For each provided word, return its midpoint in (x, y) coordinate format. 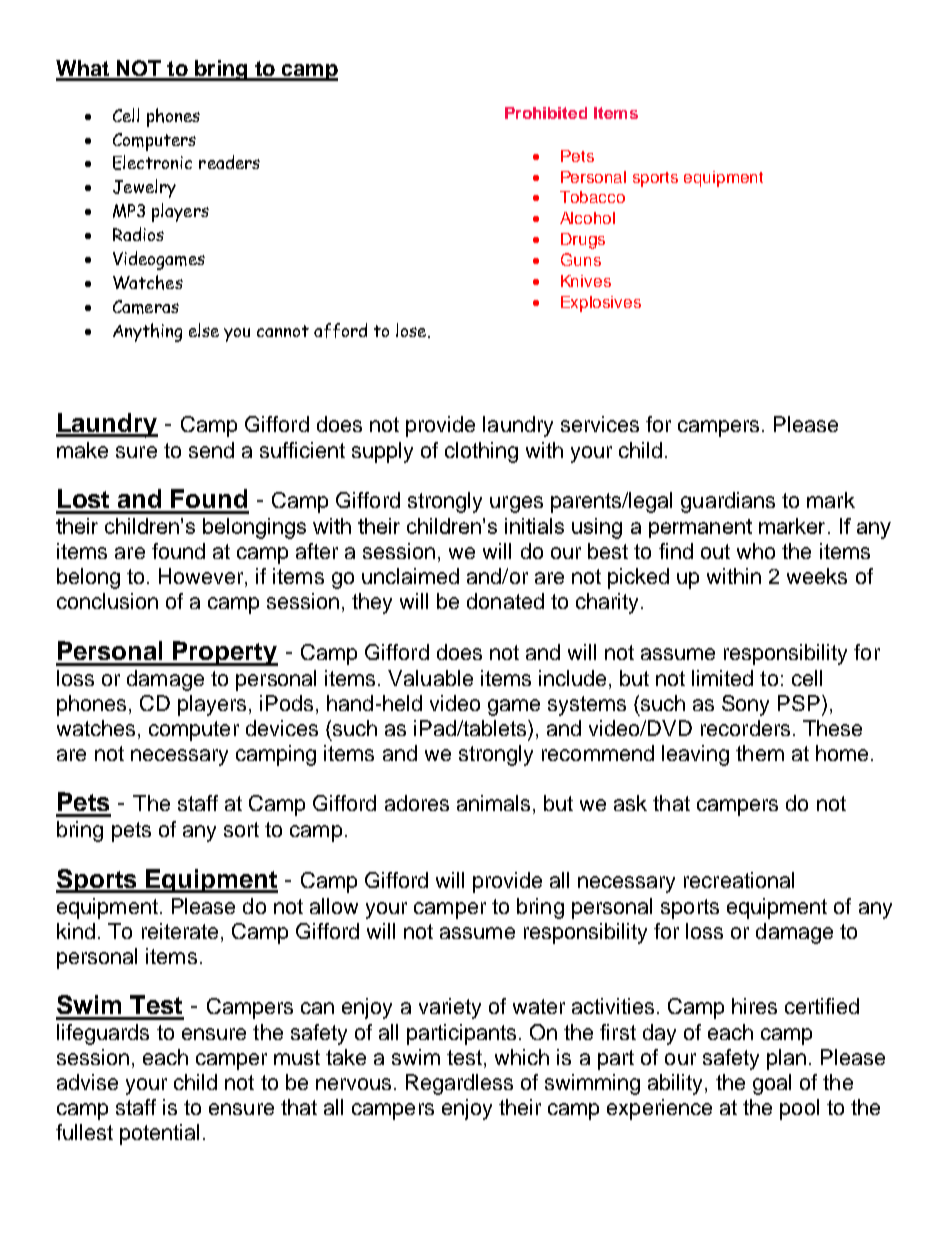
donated (505, 601)
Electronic (152, 162)
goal (772, 1084)
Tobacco (592, 197)
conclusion (107, 601)
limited (722, 678)
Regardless (459, 1084)
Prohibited (546, 113)
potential (159, 1134)
